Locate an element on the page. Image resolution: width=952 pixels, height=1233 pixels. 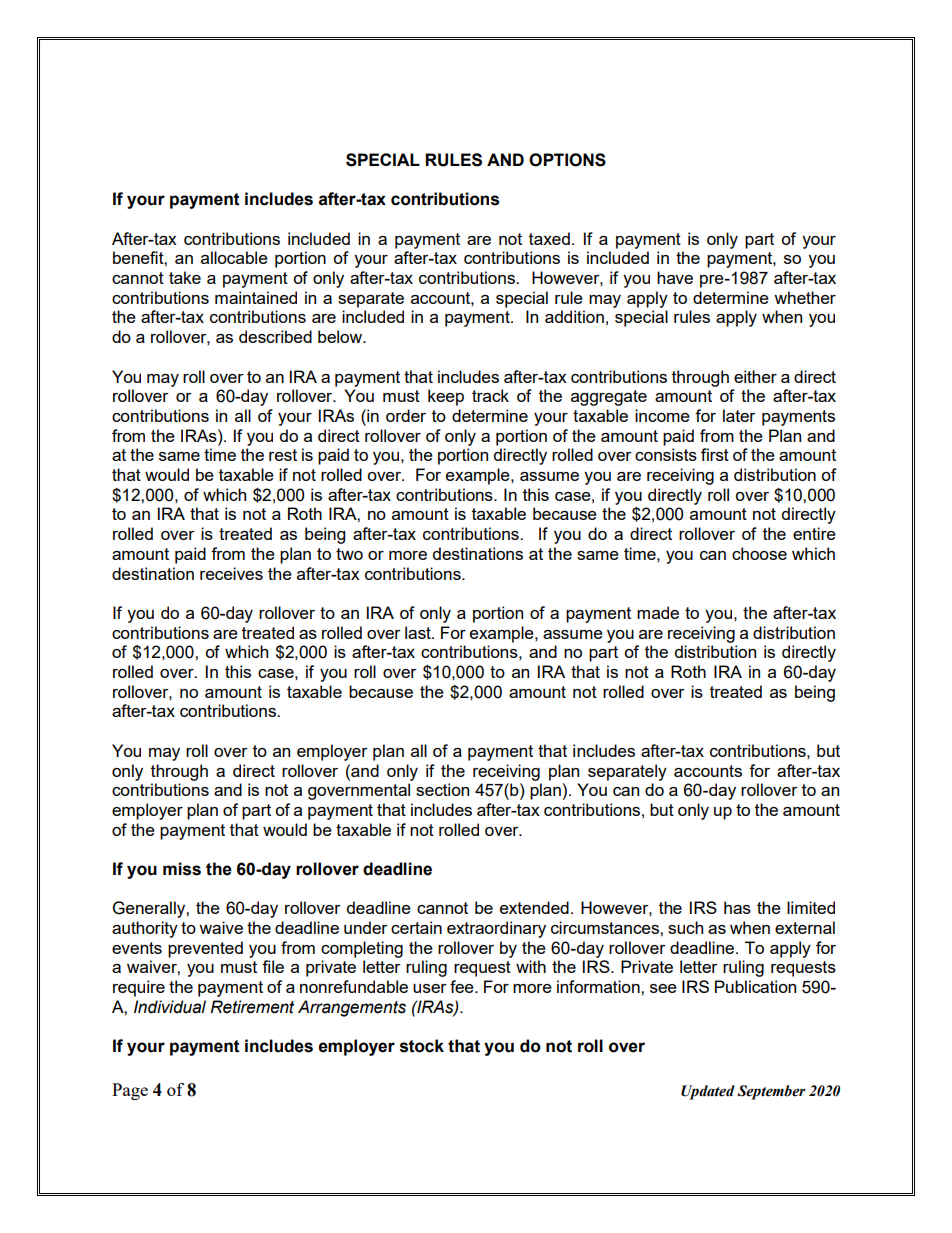
stock is located at coordinates (422, 1046).
